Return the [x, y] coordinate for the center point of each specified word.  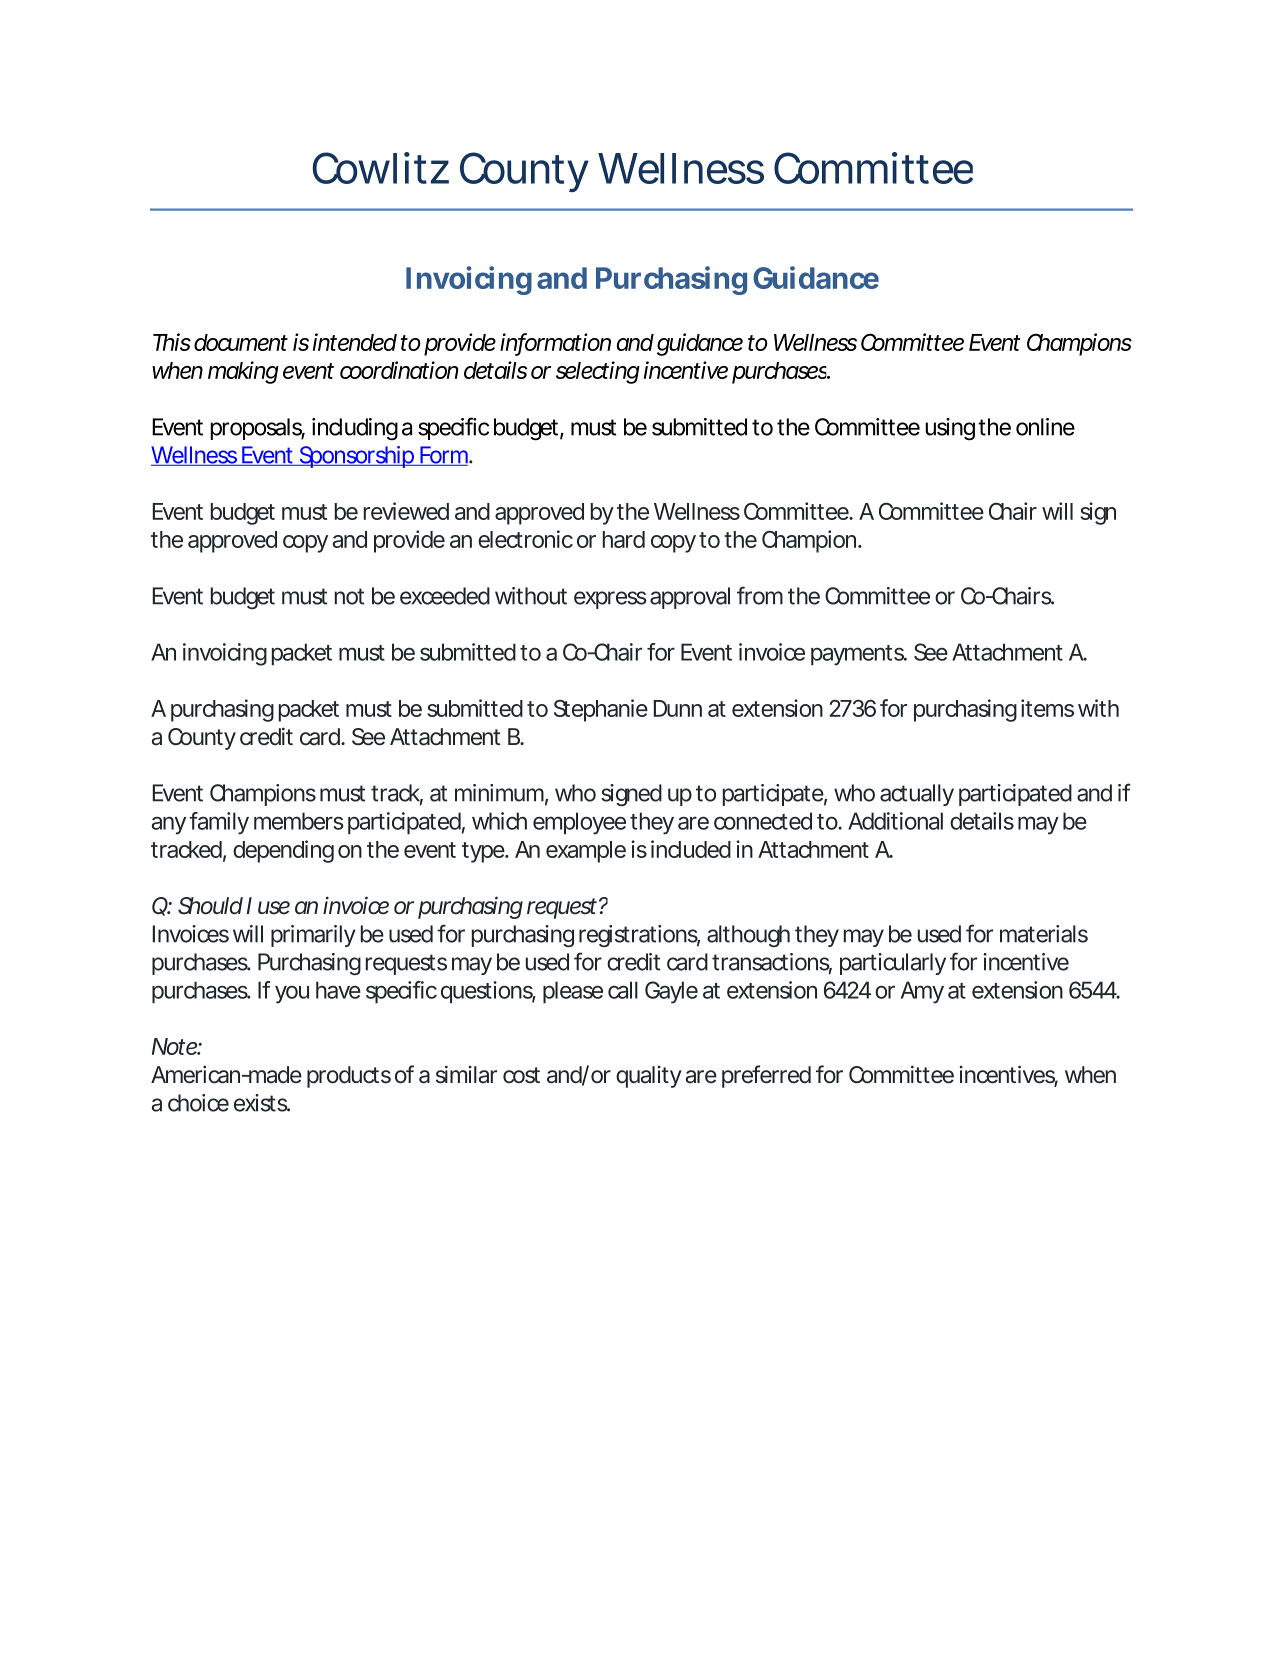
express [610, 600]
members [299, 821]
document [241, 342]
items [1047, 708]
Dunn [678, 708]
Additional [895, 821]
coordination [399, 370]
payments [858, 655]
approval [690, 598]
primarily [313, 936]
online [1045, 427]
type [483, 852]
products [349, 1077]
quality [649, 1077]
